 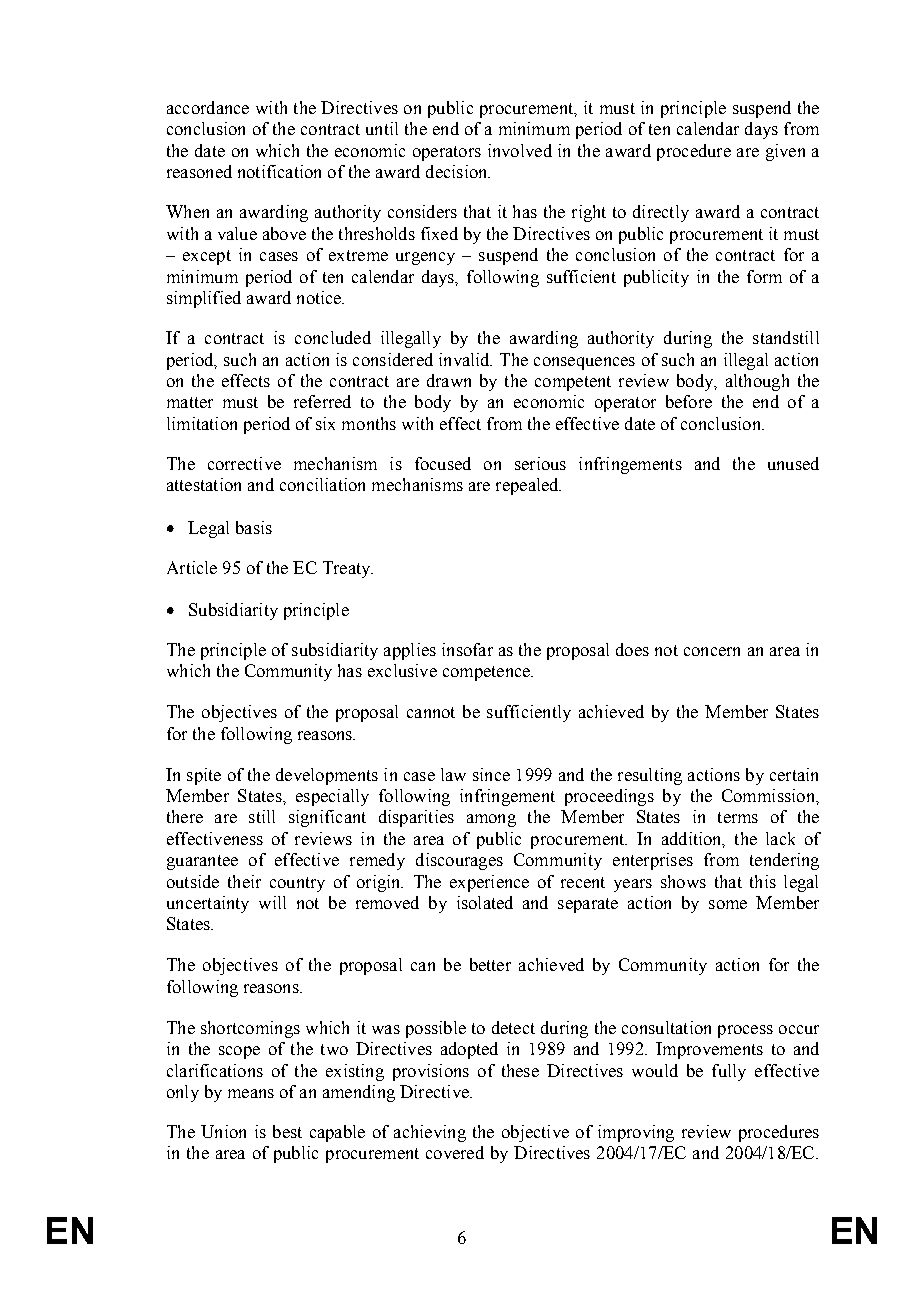 What do you see at coordinates (455, 1152) in the image?
I see `covered` at bounding box center [455, 1152].
